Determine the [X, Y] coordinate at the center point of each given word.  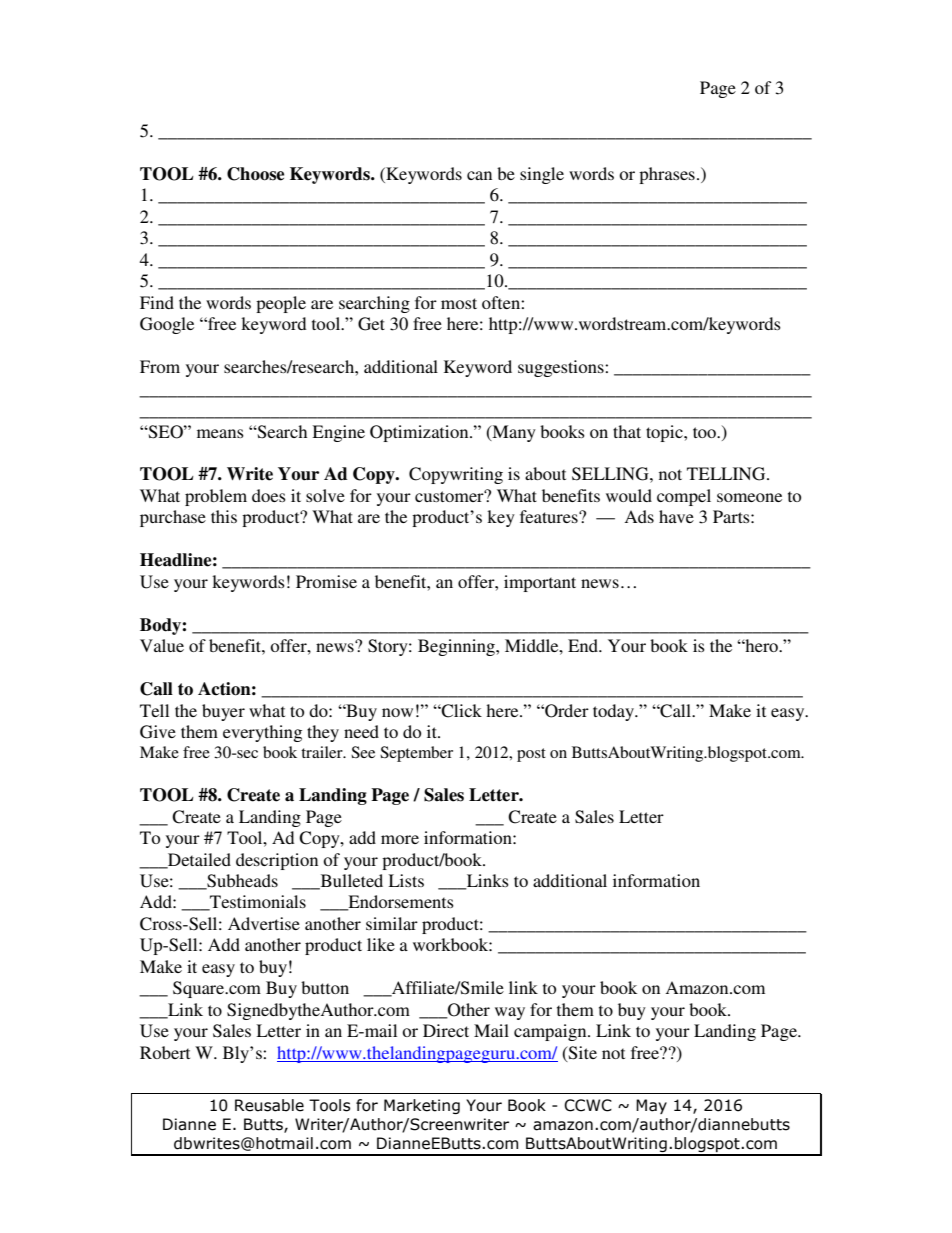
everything [262, 733]
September [416, 754]
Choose [255, 174]
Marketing [422, 1106]
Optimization [420, 433]
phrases [667, 175]
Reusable [269, 1105]
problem [216, 497]
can [479, 175]
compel [684, 497]
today [615, 712]
